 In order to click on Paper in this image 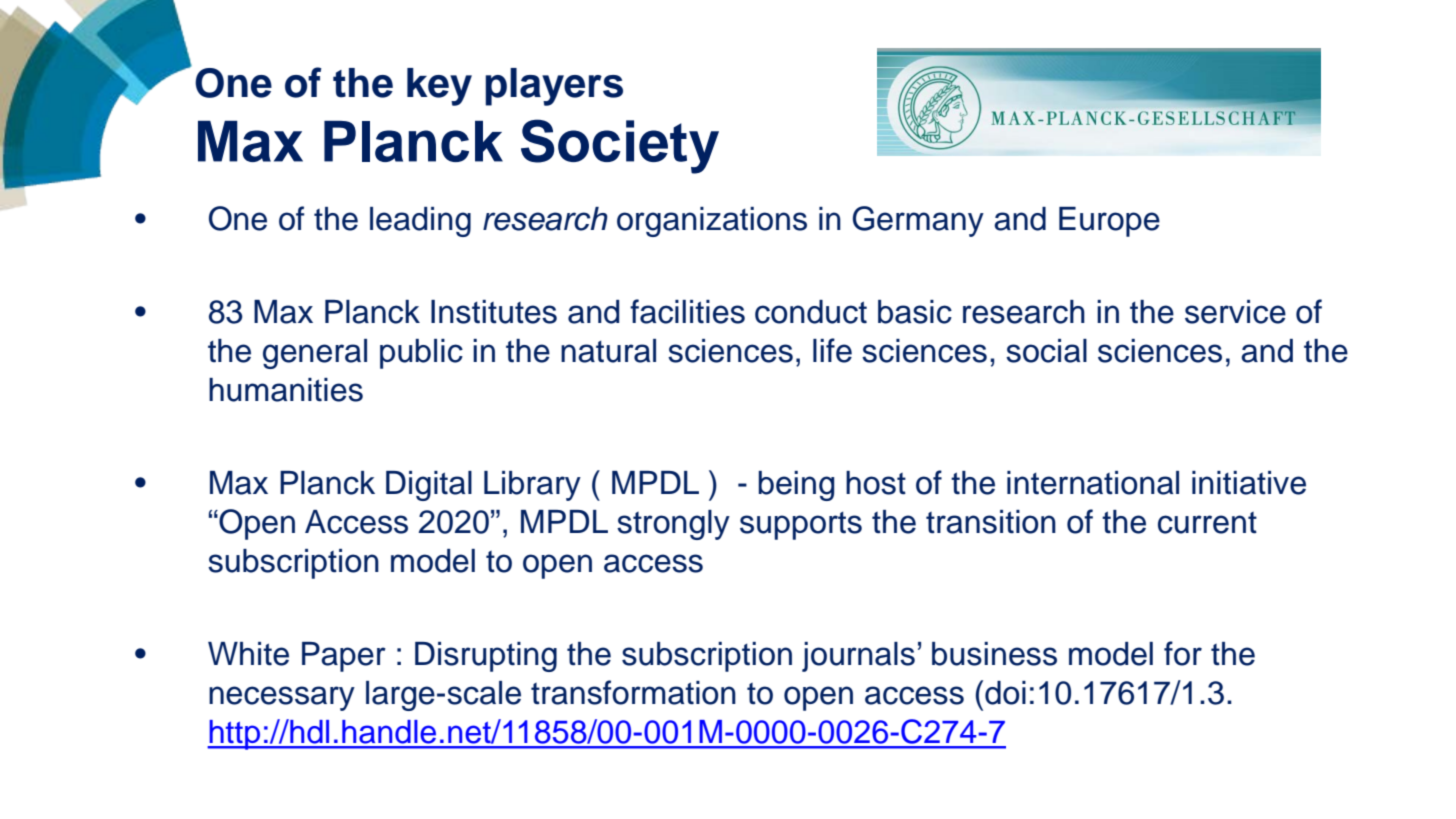, I will do `click(344, 657)`.
